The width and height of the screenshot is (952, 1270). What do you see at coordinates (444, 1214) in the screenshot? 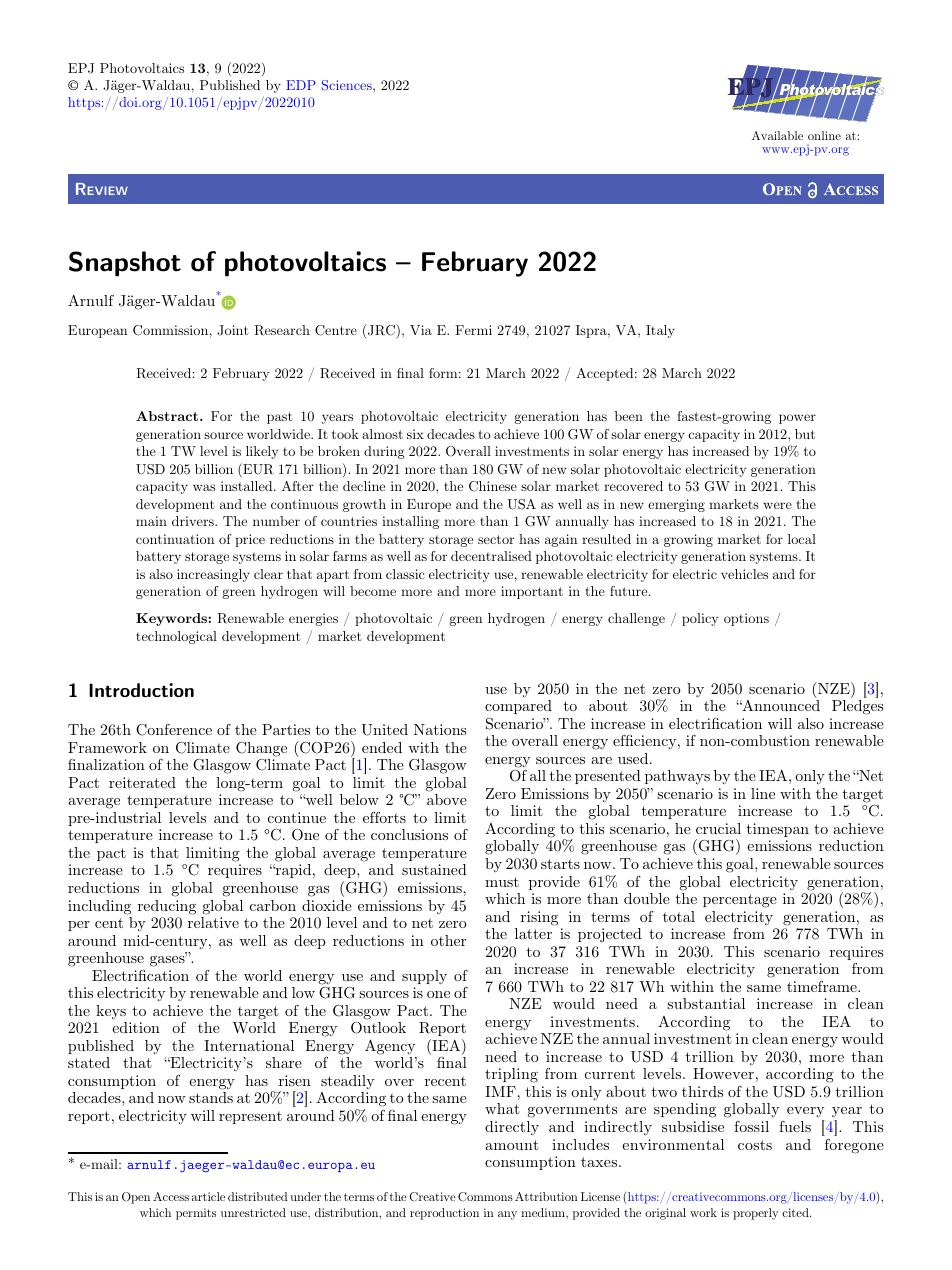
I see `reproduction` at bounding box center [444, 1214].
